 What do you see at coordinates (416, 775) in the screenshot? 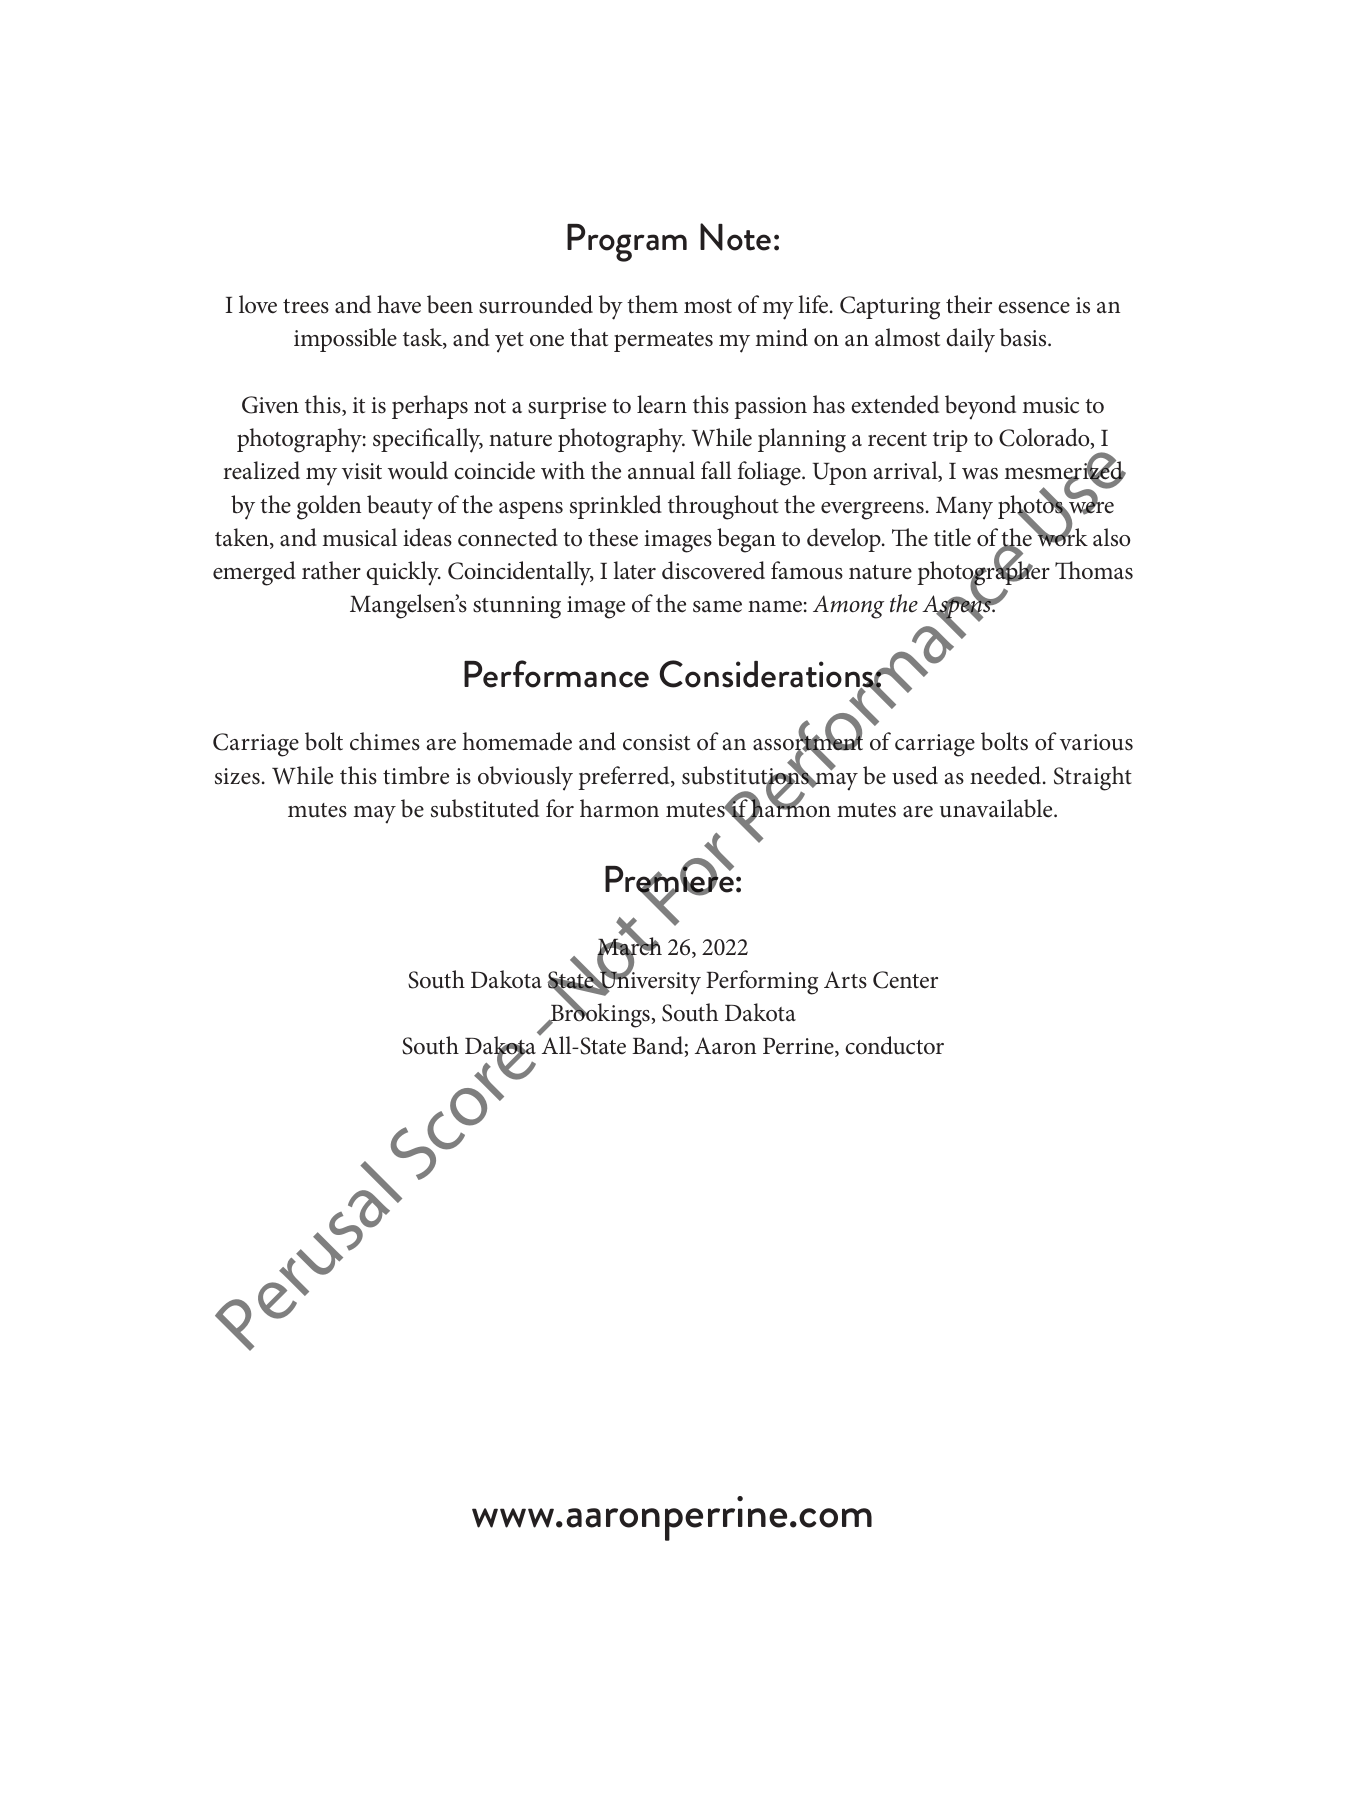
I see `timbre` at bounding box center [416, 775].
